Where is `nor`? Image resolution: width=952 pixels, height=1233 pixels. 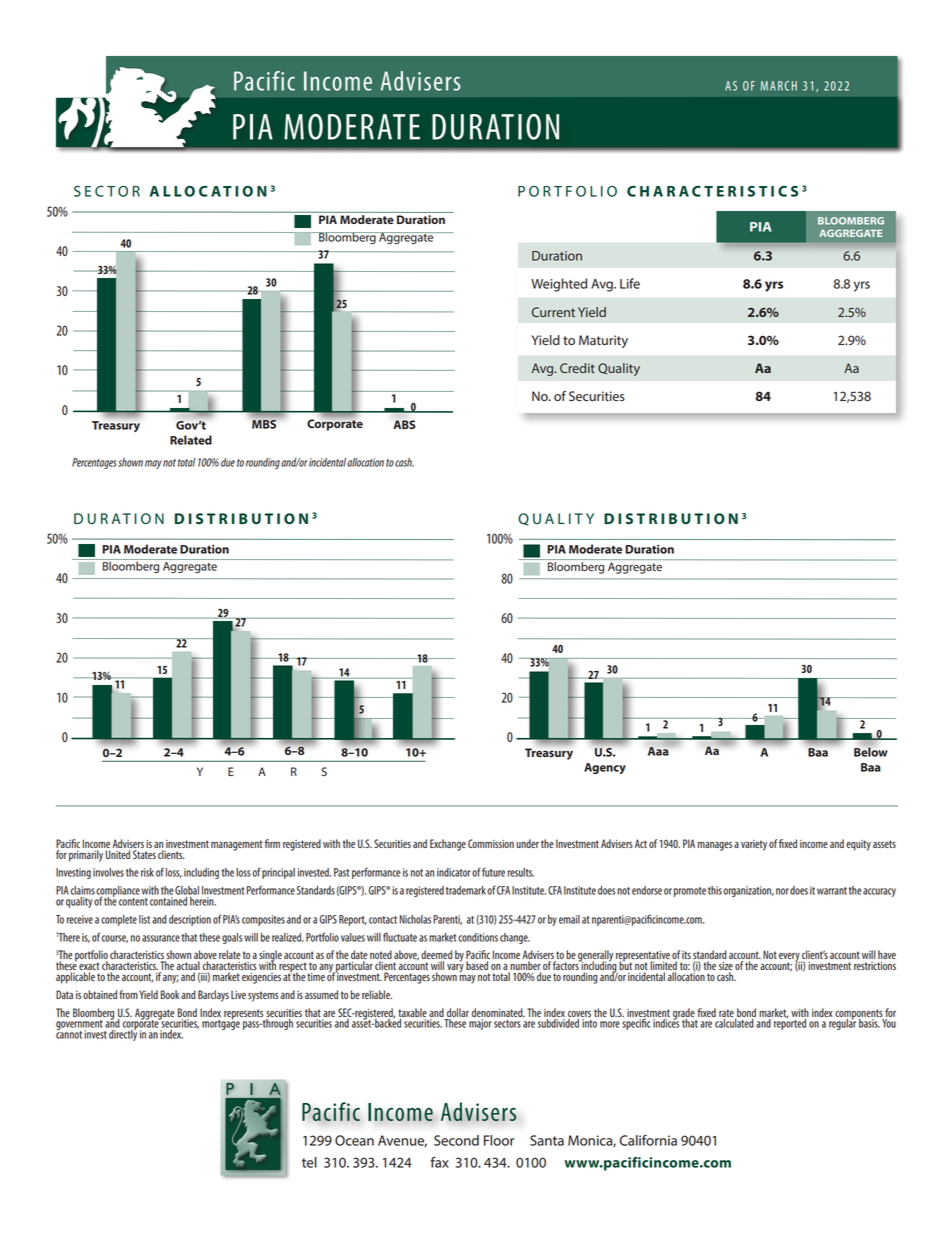 nor is located at coordinates (782, 891).
